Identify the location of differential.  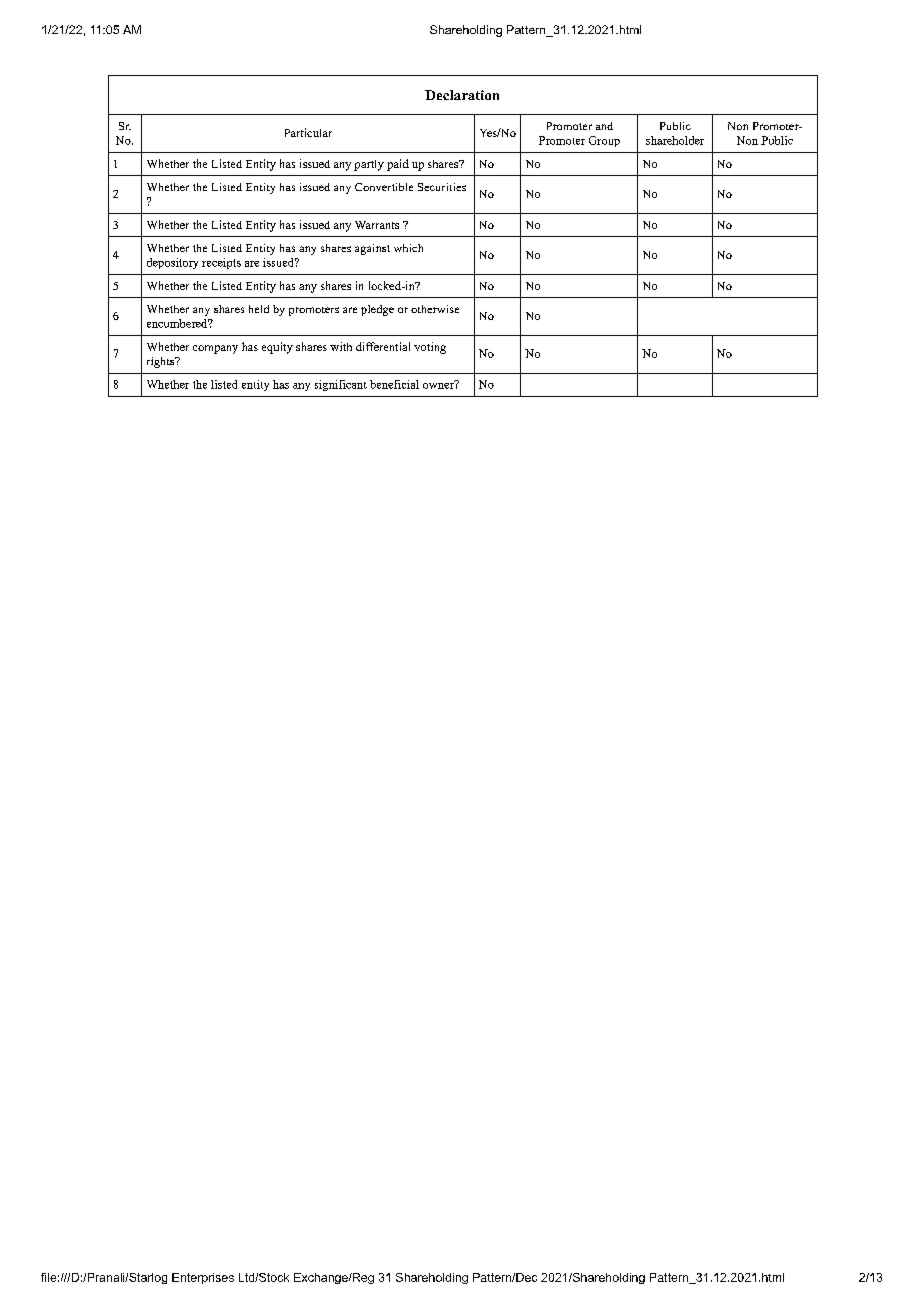
(383, 346).
